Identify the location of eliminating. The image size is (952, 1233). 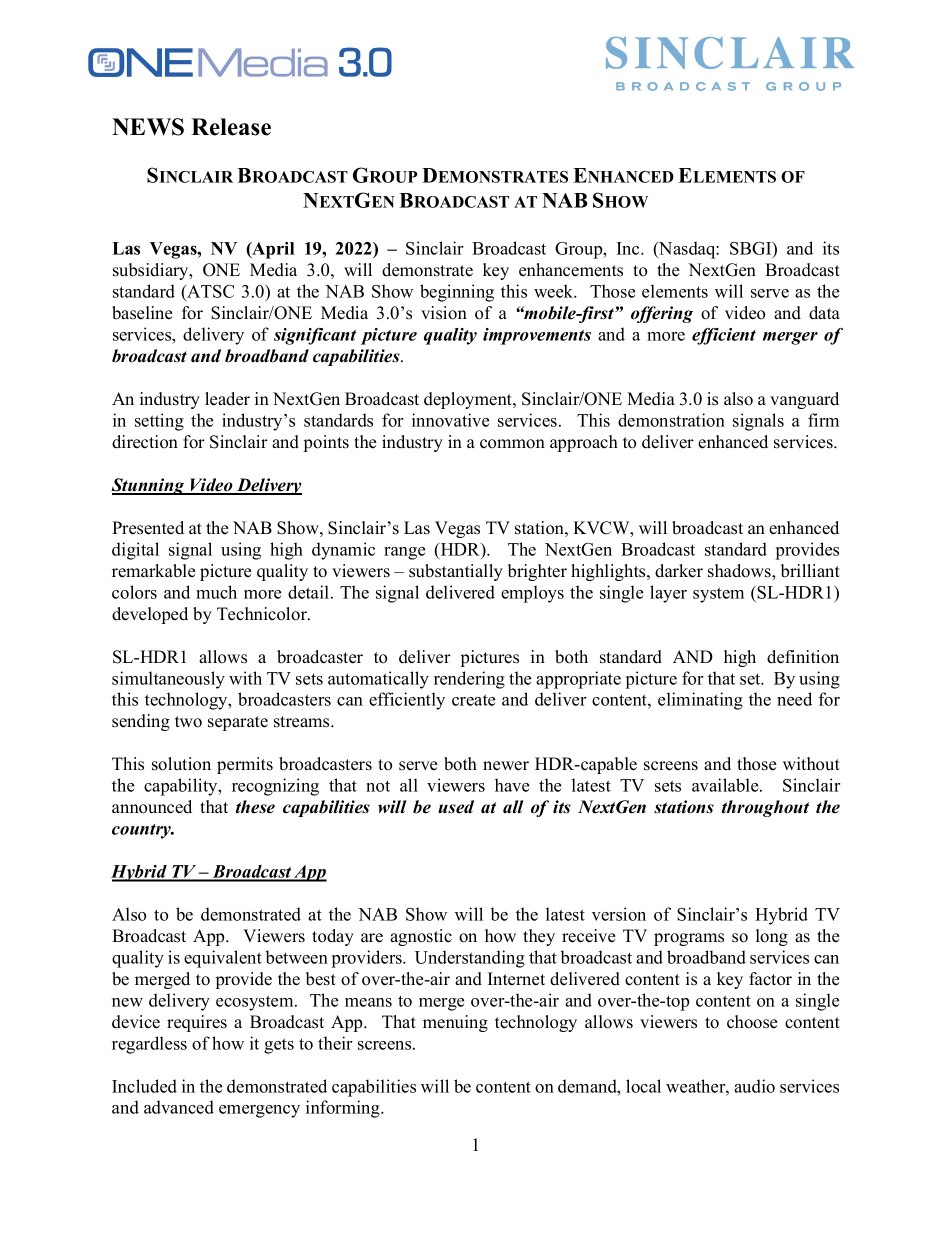
(700, 701).
